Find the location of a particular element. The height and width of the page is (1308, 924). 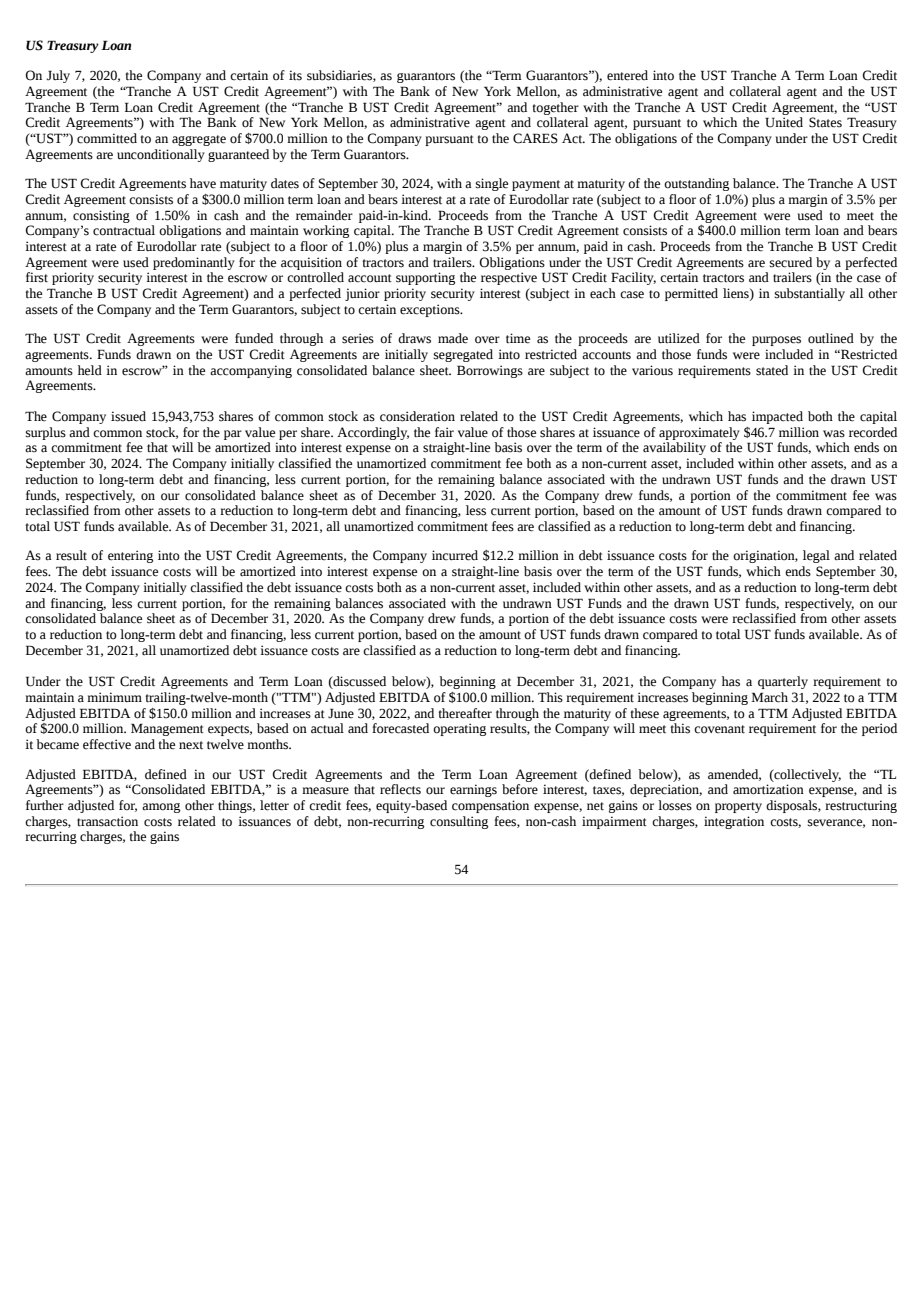

purposes is located at coordinates (776, 341).
